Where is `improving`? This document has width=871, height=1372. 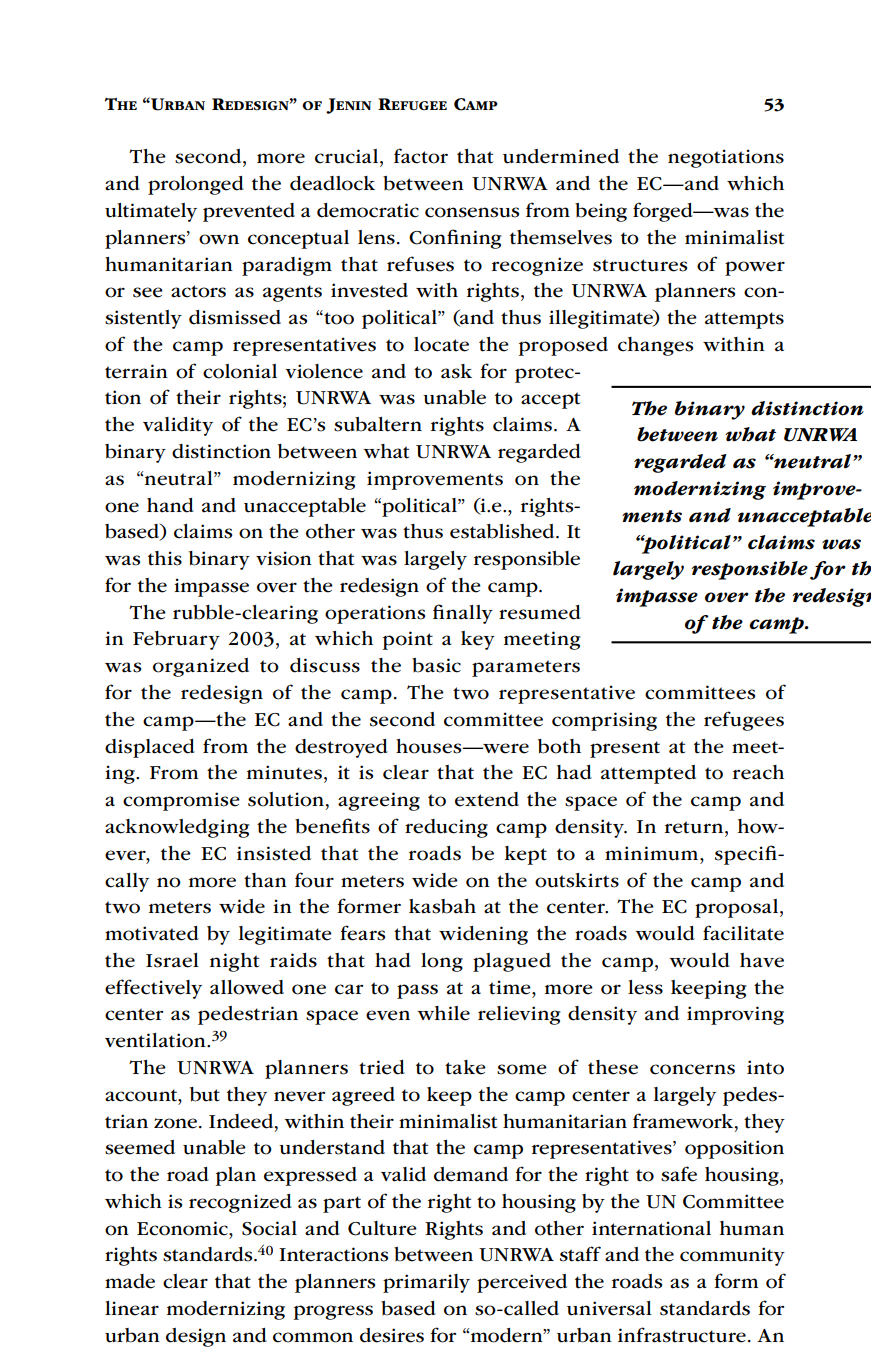
improving is located at coordinates (735, 1015).
